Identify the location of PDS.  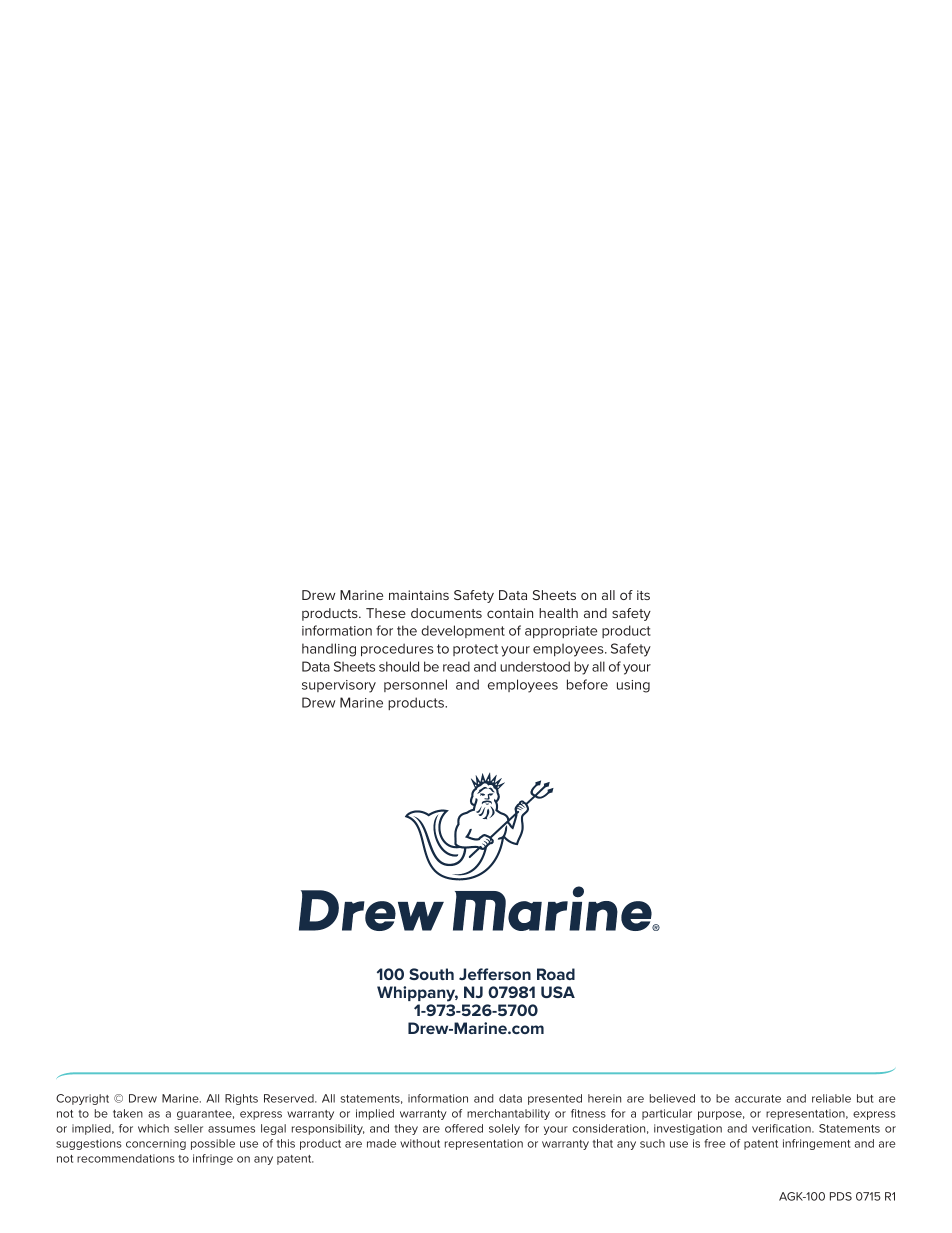
(841, 1196).
